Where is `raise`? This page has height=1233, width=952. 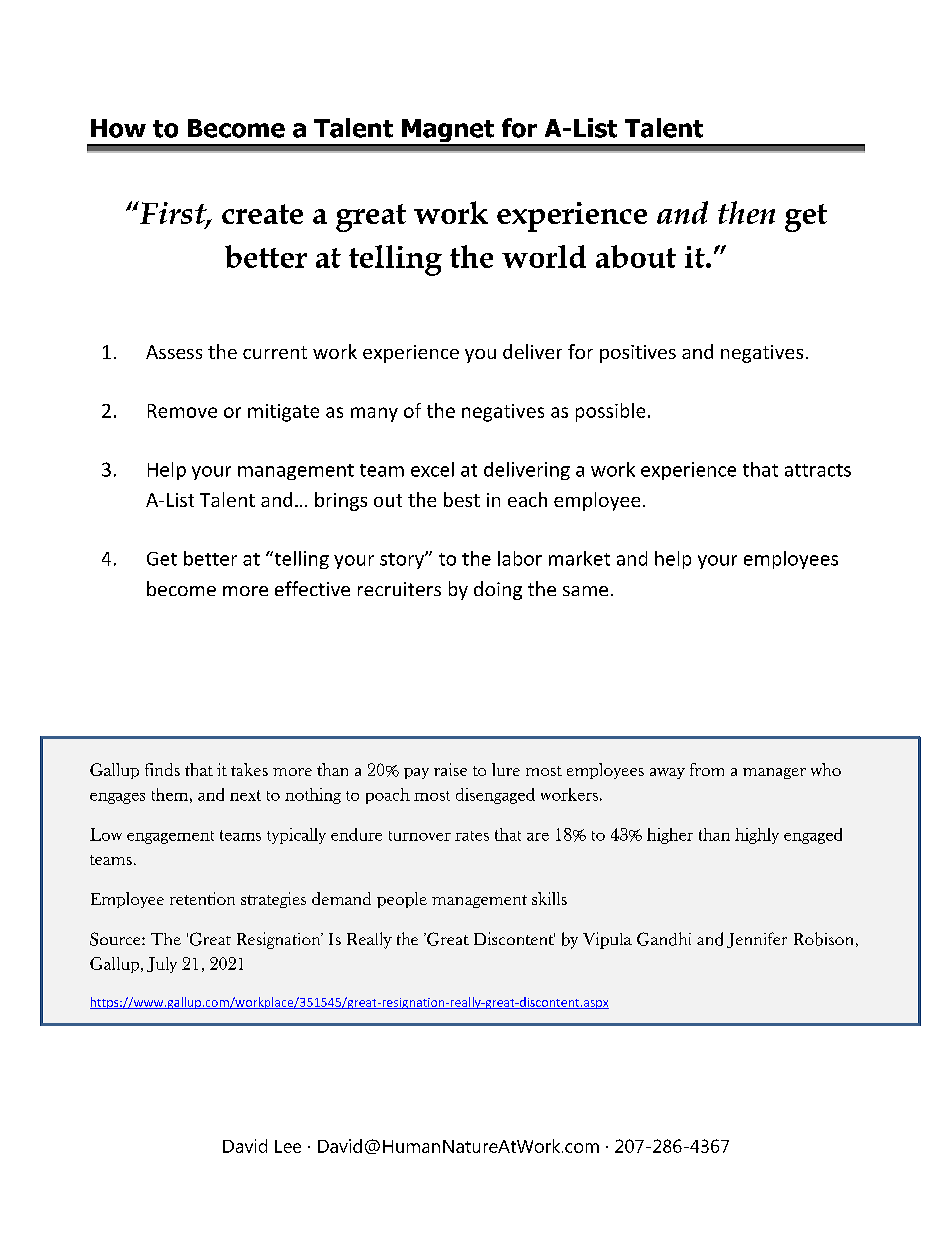 raise is located at coordinates (450, 769).
